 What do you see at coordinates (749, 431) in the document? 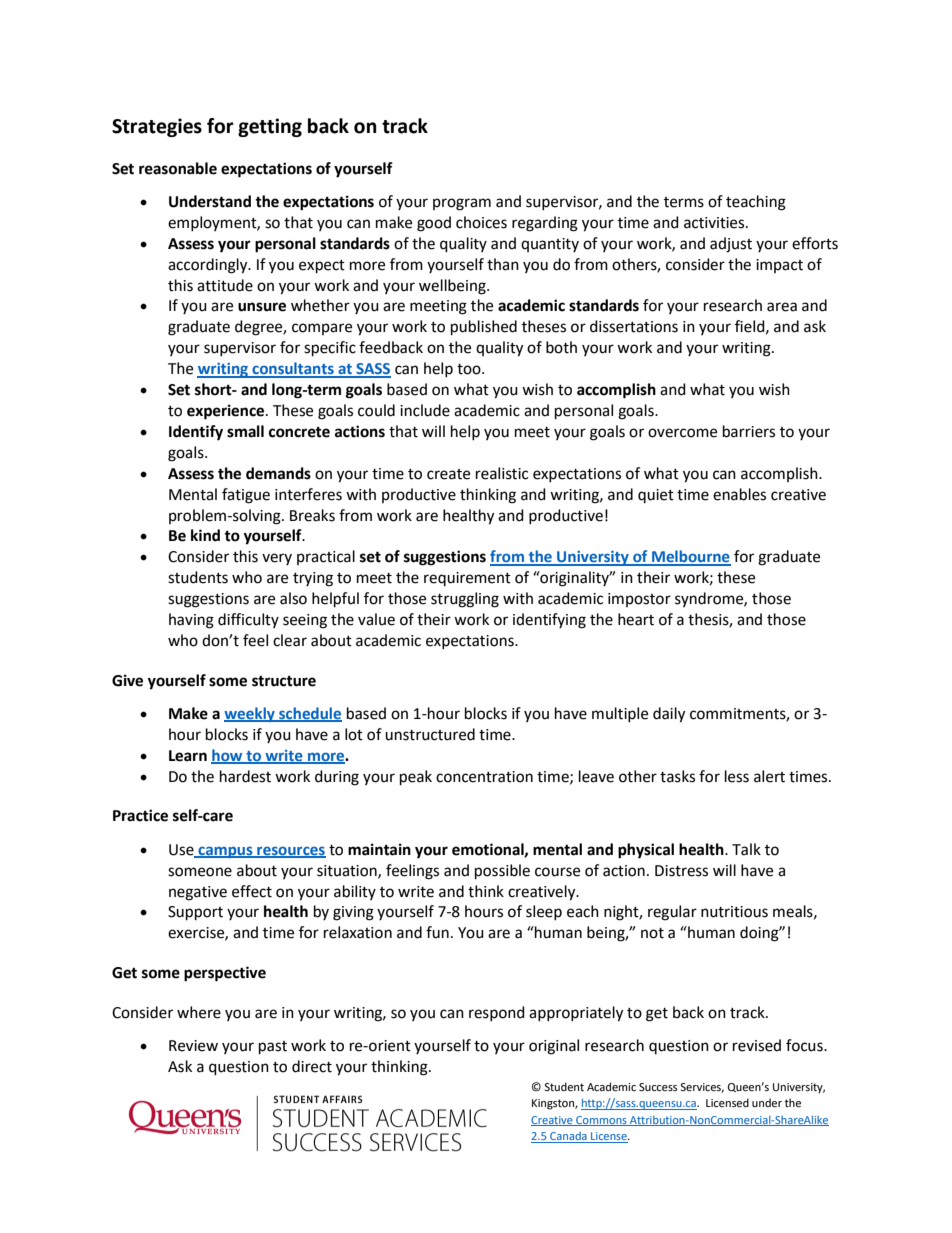
I see `barriers` at bounding box center [749, 431].
